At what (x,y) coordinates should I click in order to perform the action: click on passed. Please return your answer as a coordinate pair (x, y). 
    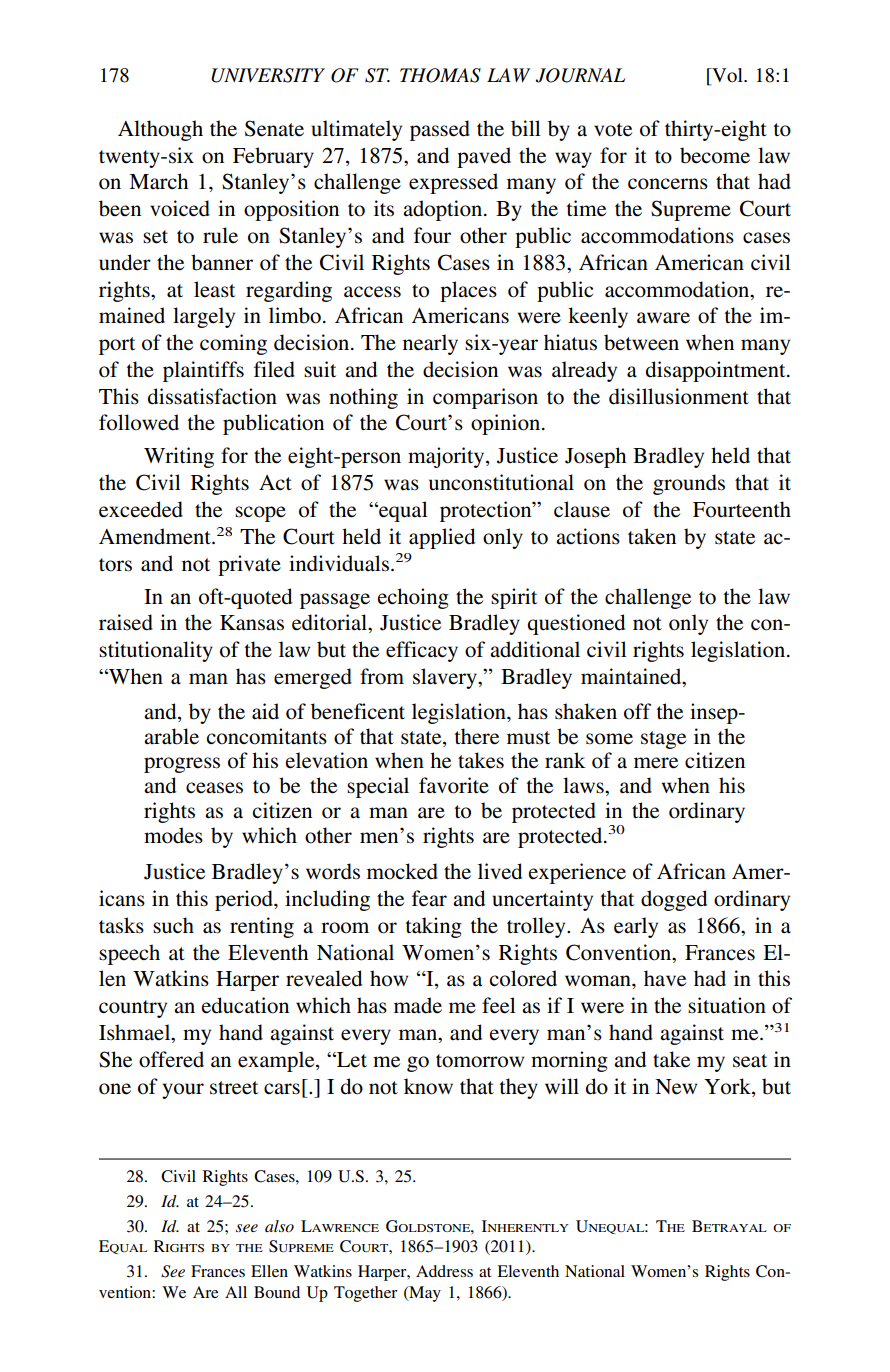
    Looking at the image, I should click on (440, 130).
